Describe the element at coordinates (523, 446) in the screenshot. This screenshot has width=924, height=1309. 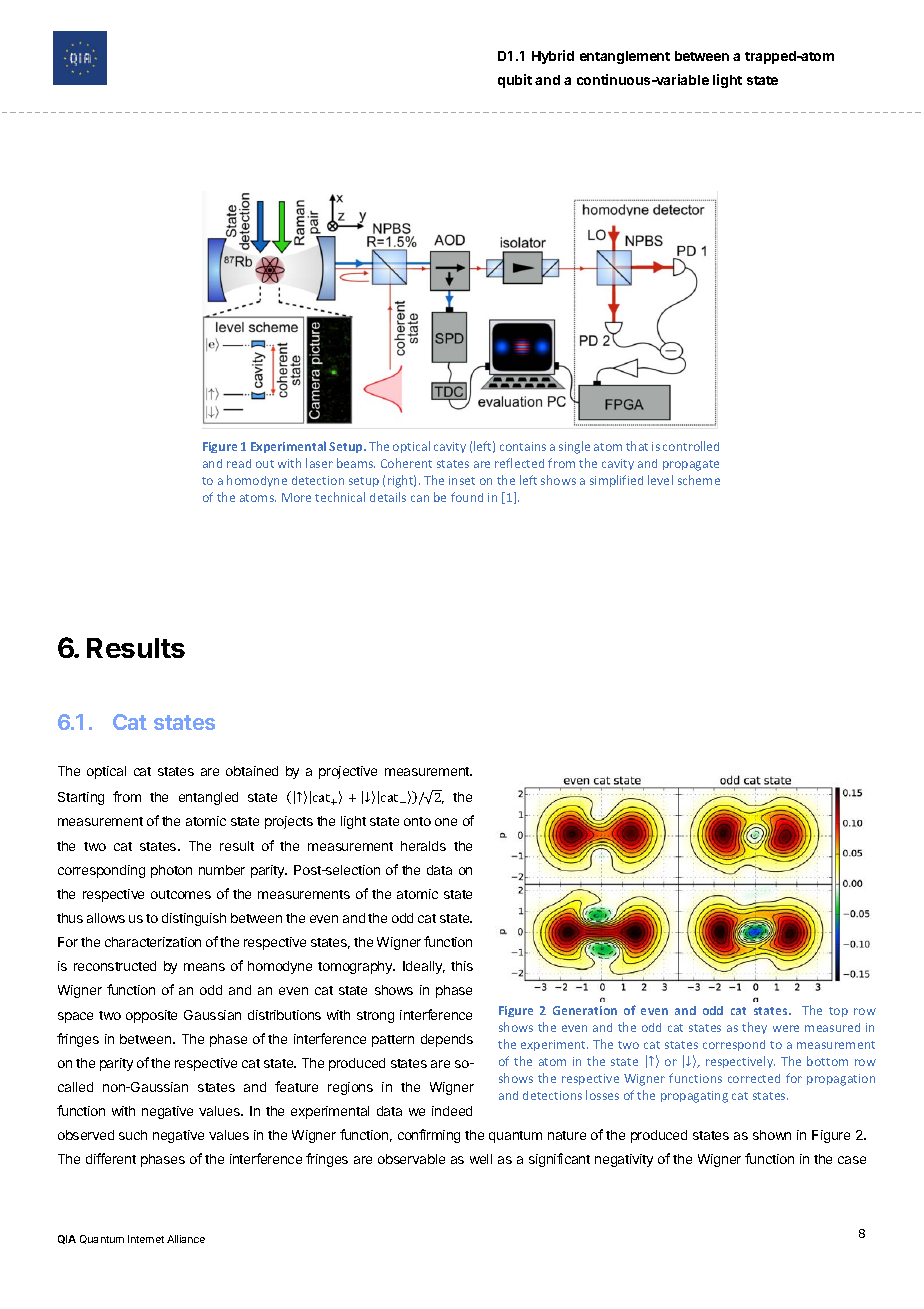
I see `contains` at that location.
